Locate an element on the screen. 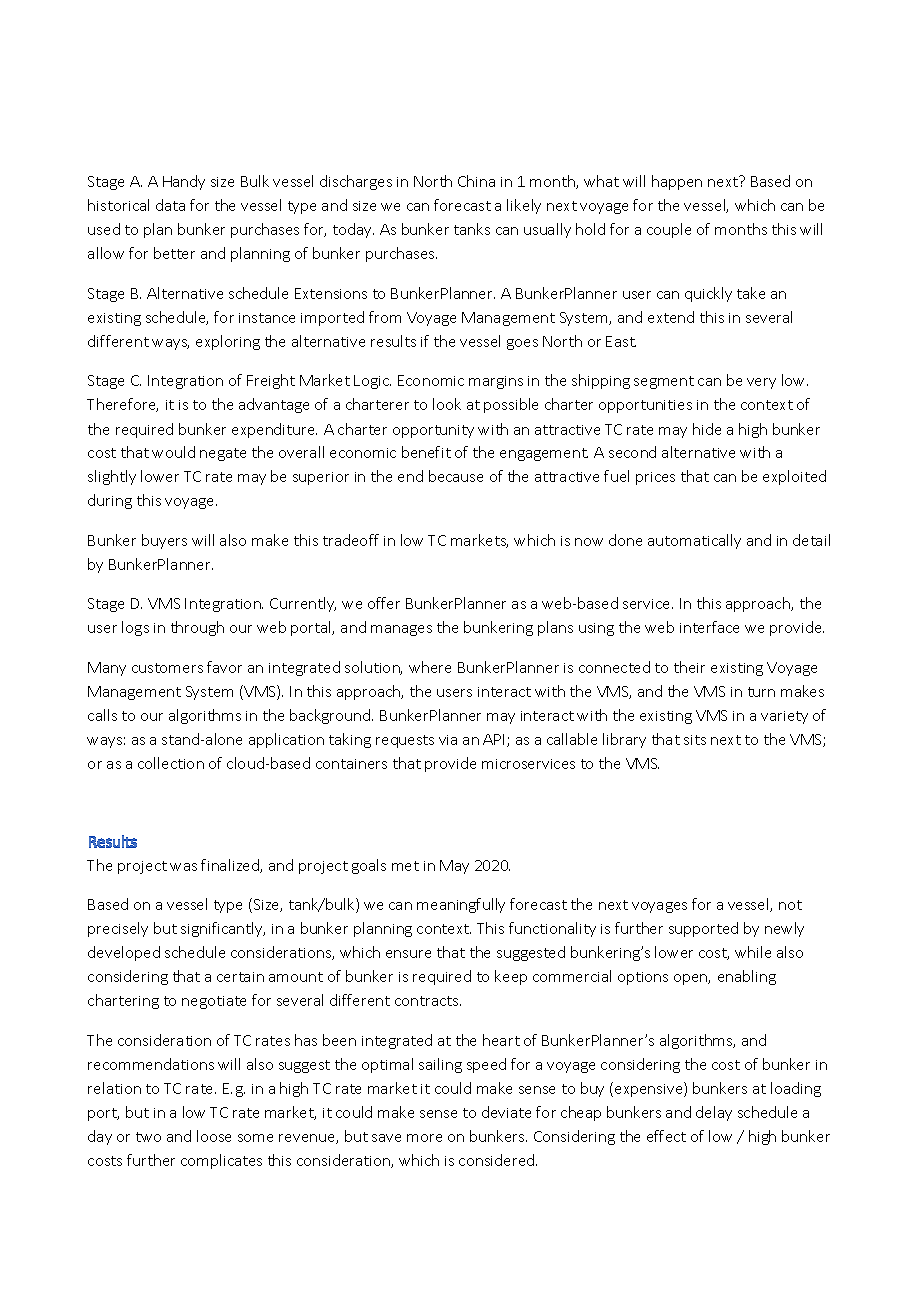 This screenshot has width=924, height=1308. because is located at coordinates (456, 476).
